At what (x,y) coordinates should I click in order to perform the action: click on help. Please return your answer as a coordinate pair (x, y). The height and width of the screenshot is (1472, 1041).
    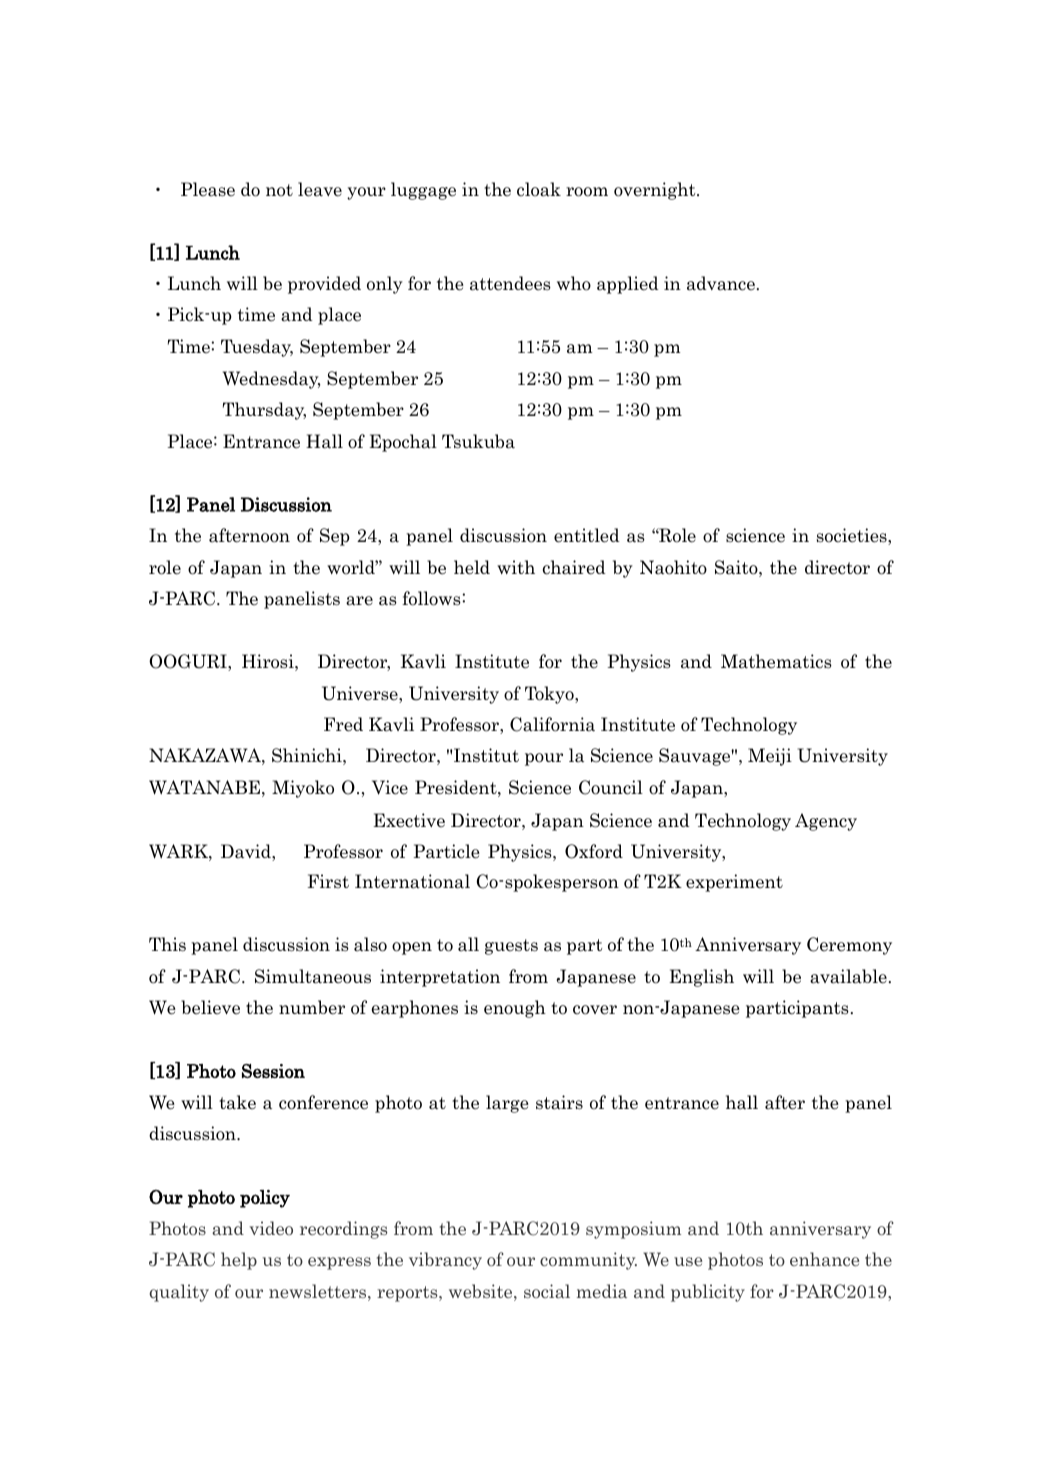
    Looking at the image, I should click on (239, 1261).
